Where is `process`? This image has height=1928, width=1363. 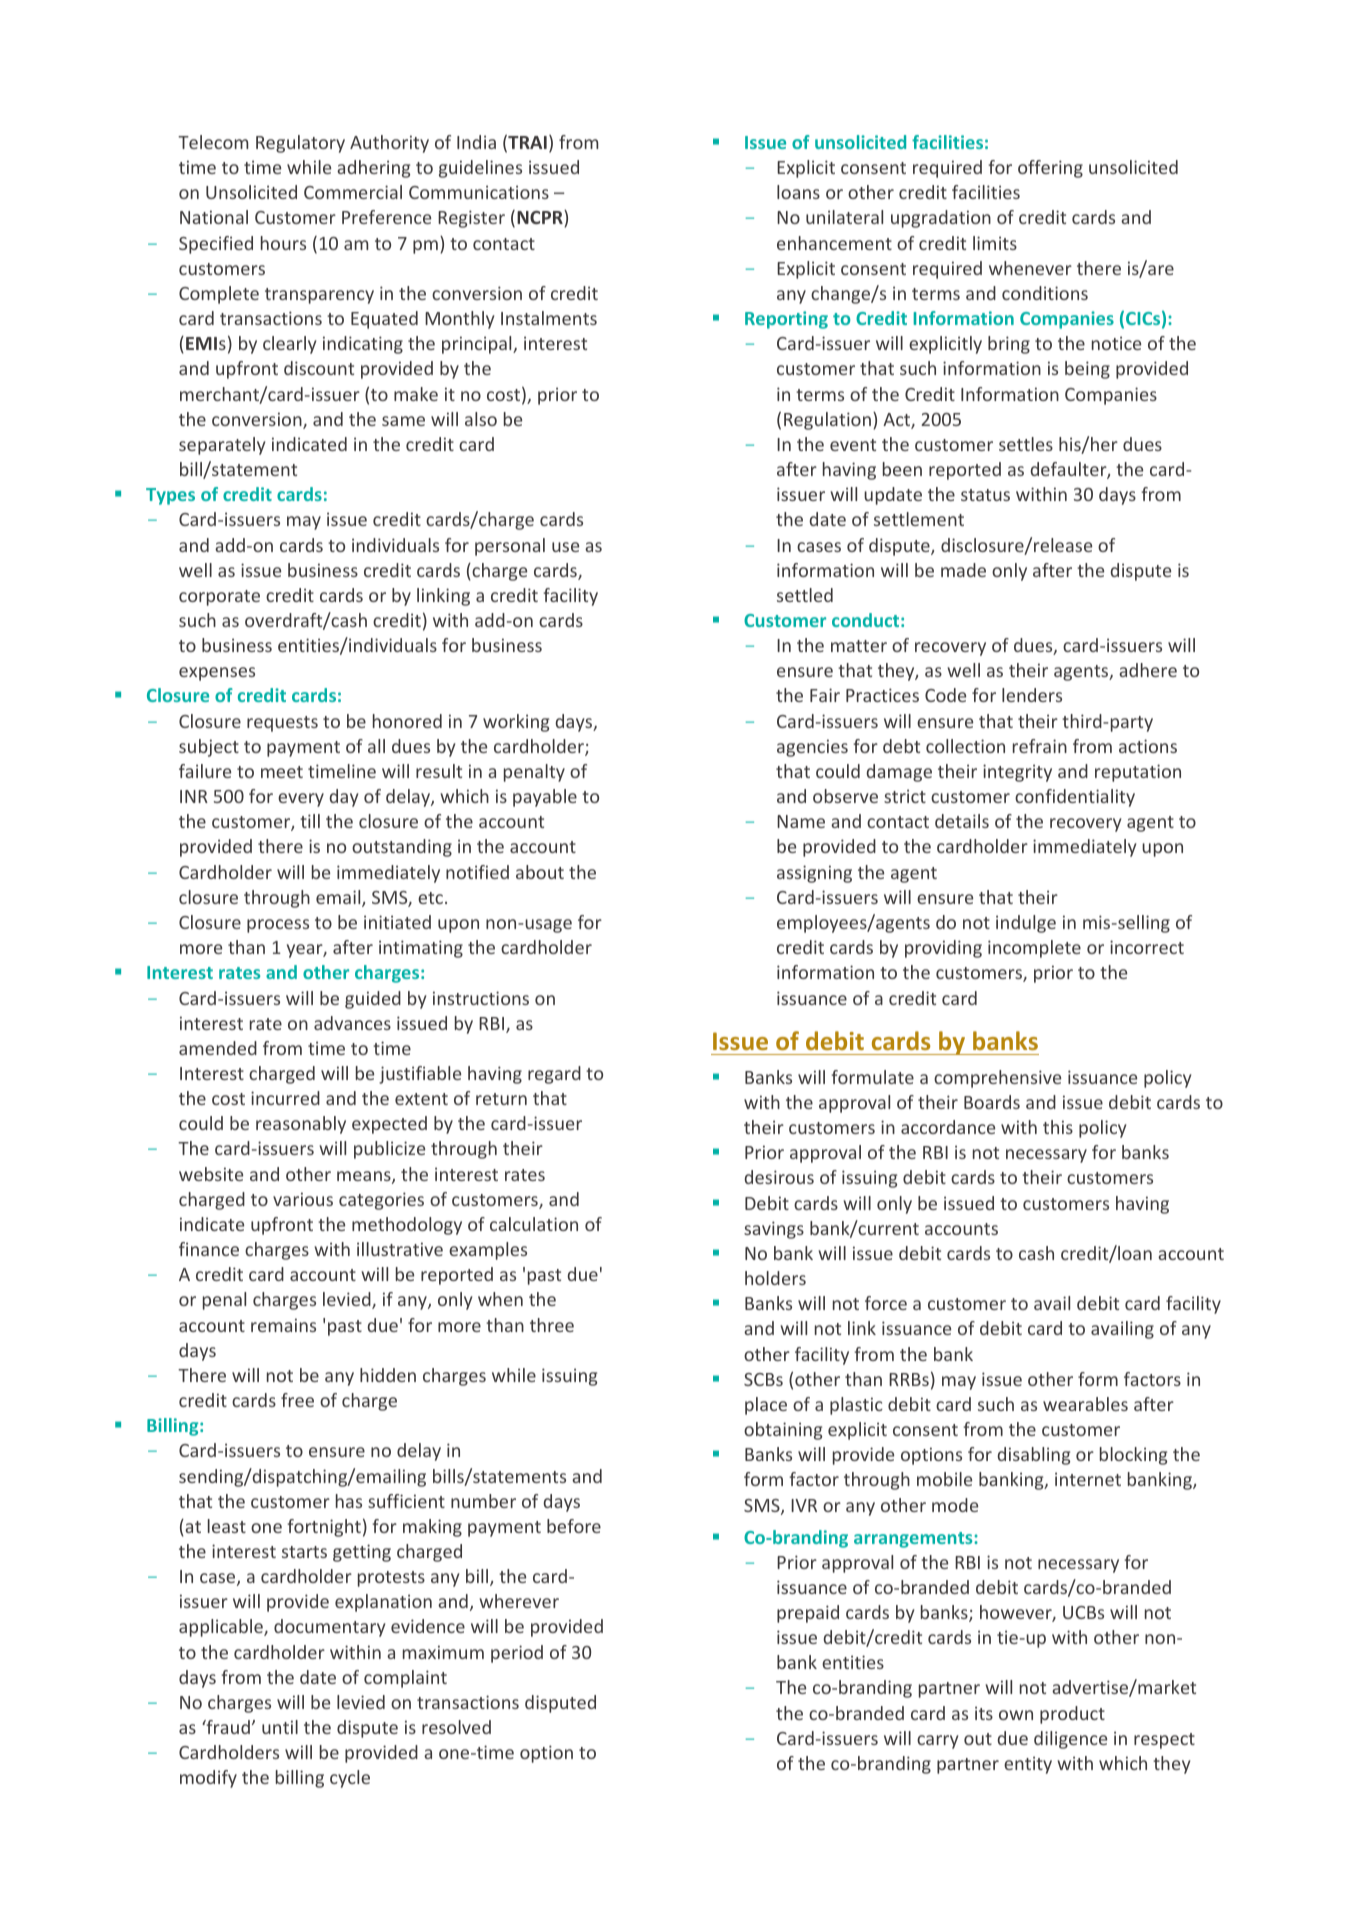 process is located at coordinates (278, 926).
